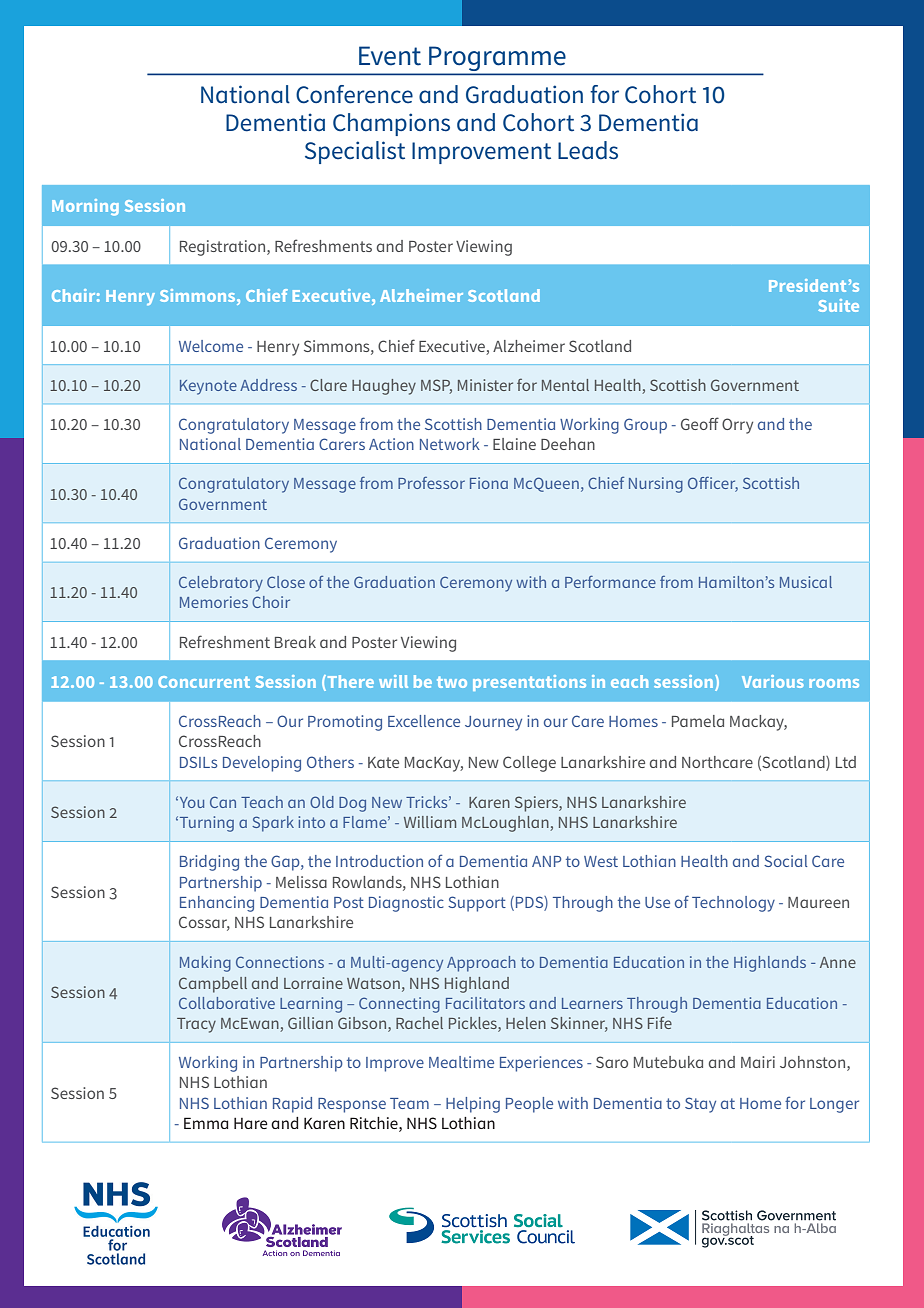 The width and height of the image is (924, 1308). What do you see at coordinates (206, 1123) in the image?
I see `Emma` at bounding box center [206, 1123].
